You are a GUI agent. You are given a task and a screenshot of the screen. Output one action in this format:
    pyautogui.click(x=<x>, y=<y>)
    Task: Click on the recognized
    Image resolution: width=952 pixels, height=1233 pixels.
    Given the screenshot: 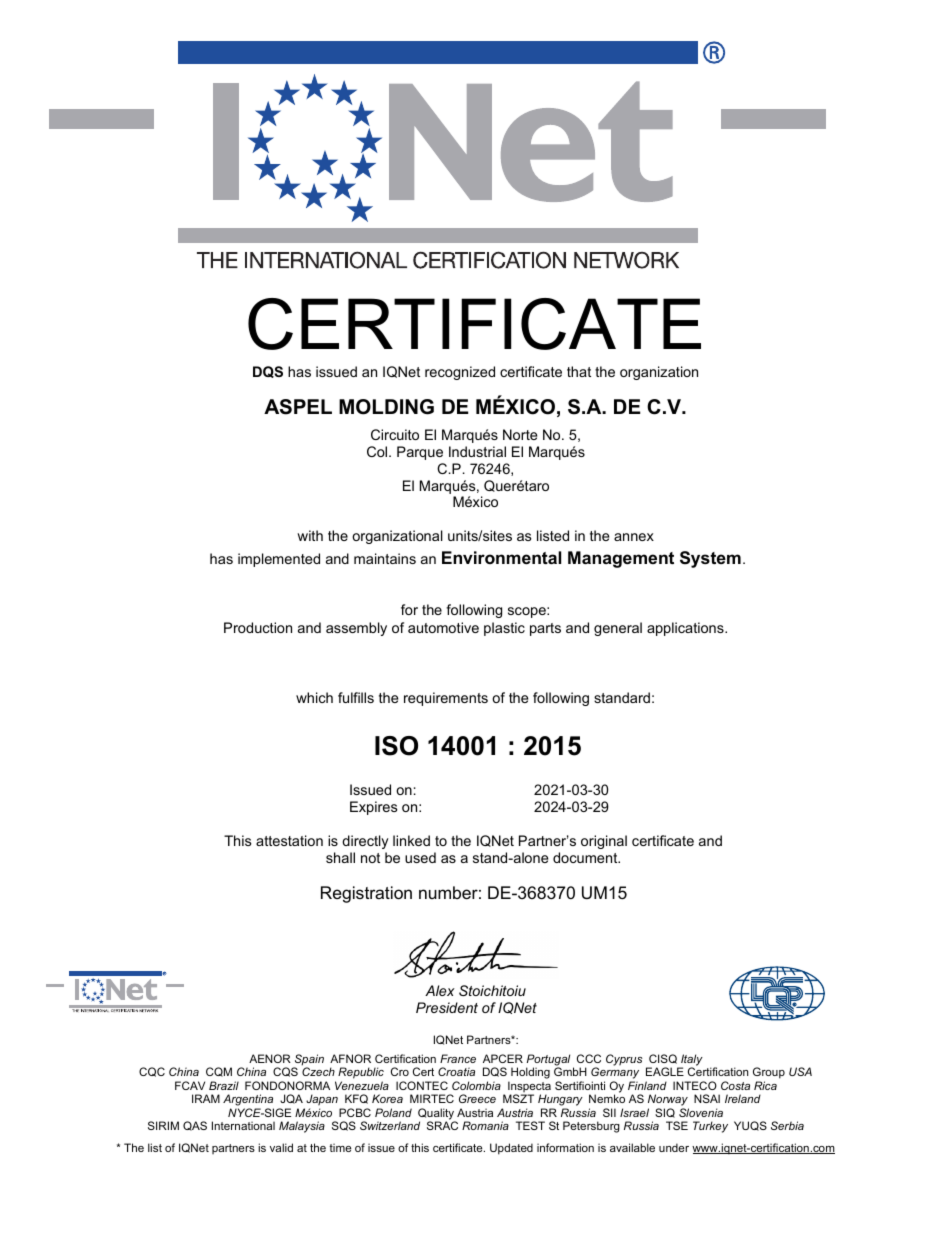 What is the action you would take?
    pyautogui.click(x=460, y=373)
